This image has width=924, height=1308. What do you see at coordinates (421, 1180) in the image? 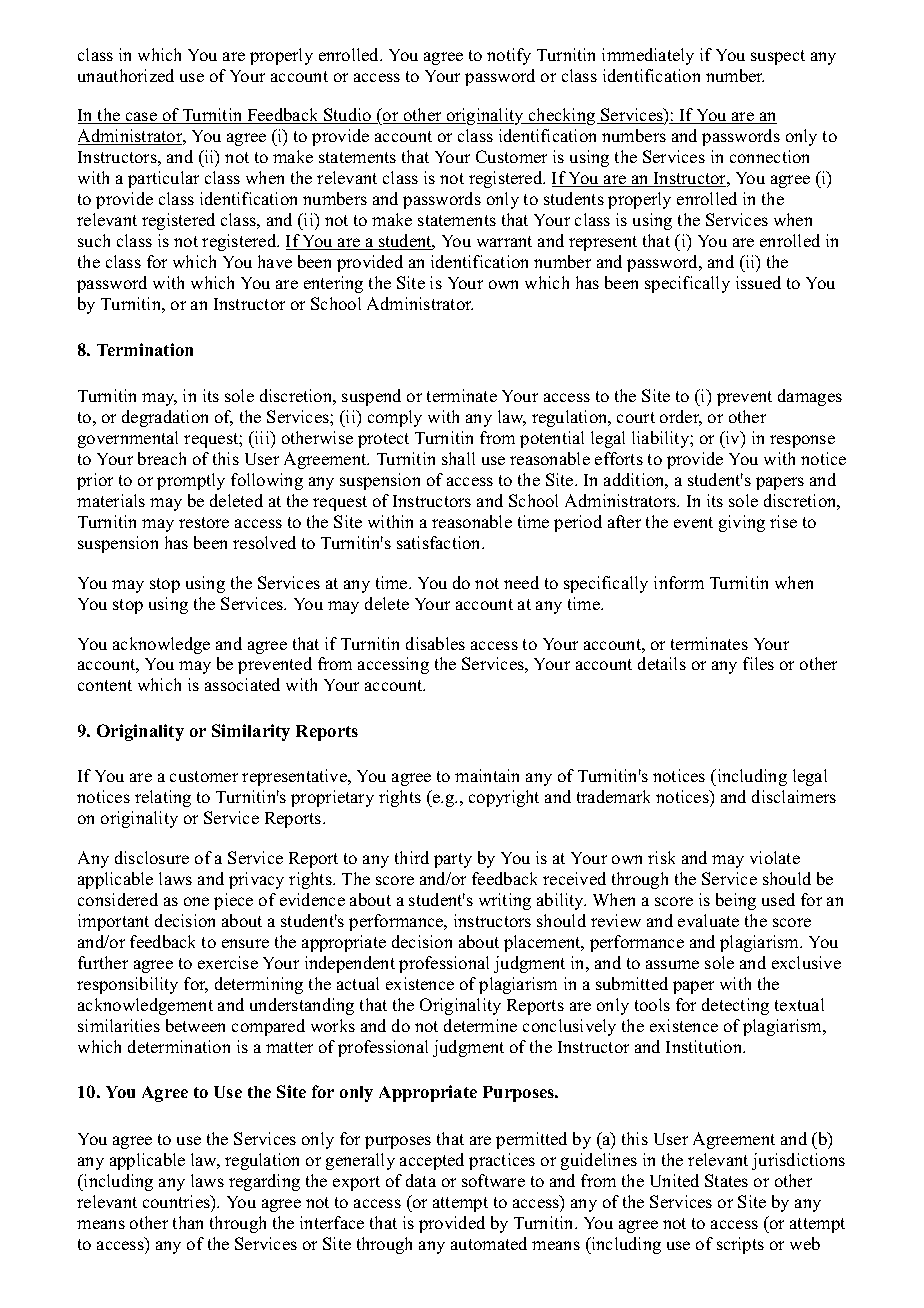
I see `data` at bounding box center [421, 1180].
